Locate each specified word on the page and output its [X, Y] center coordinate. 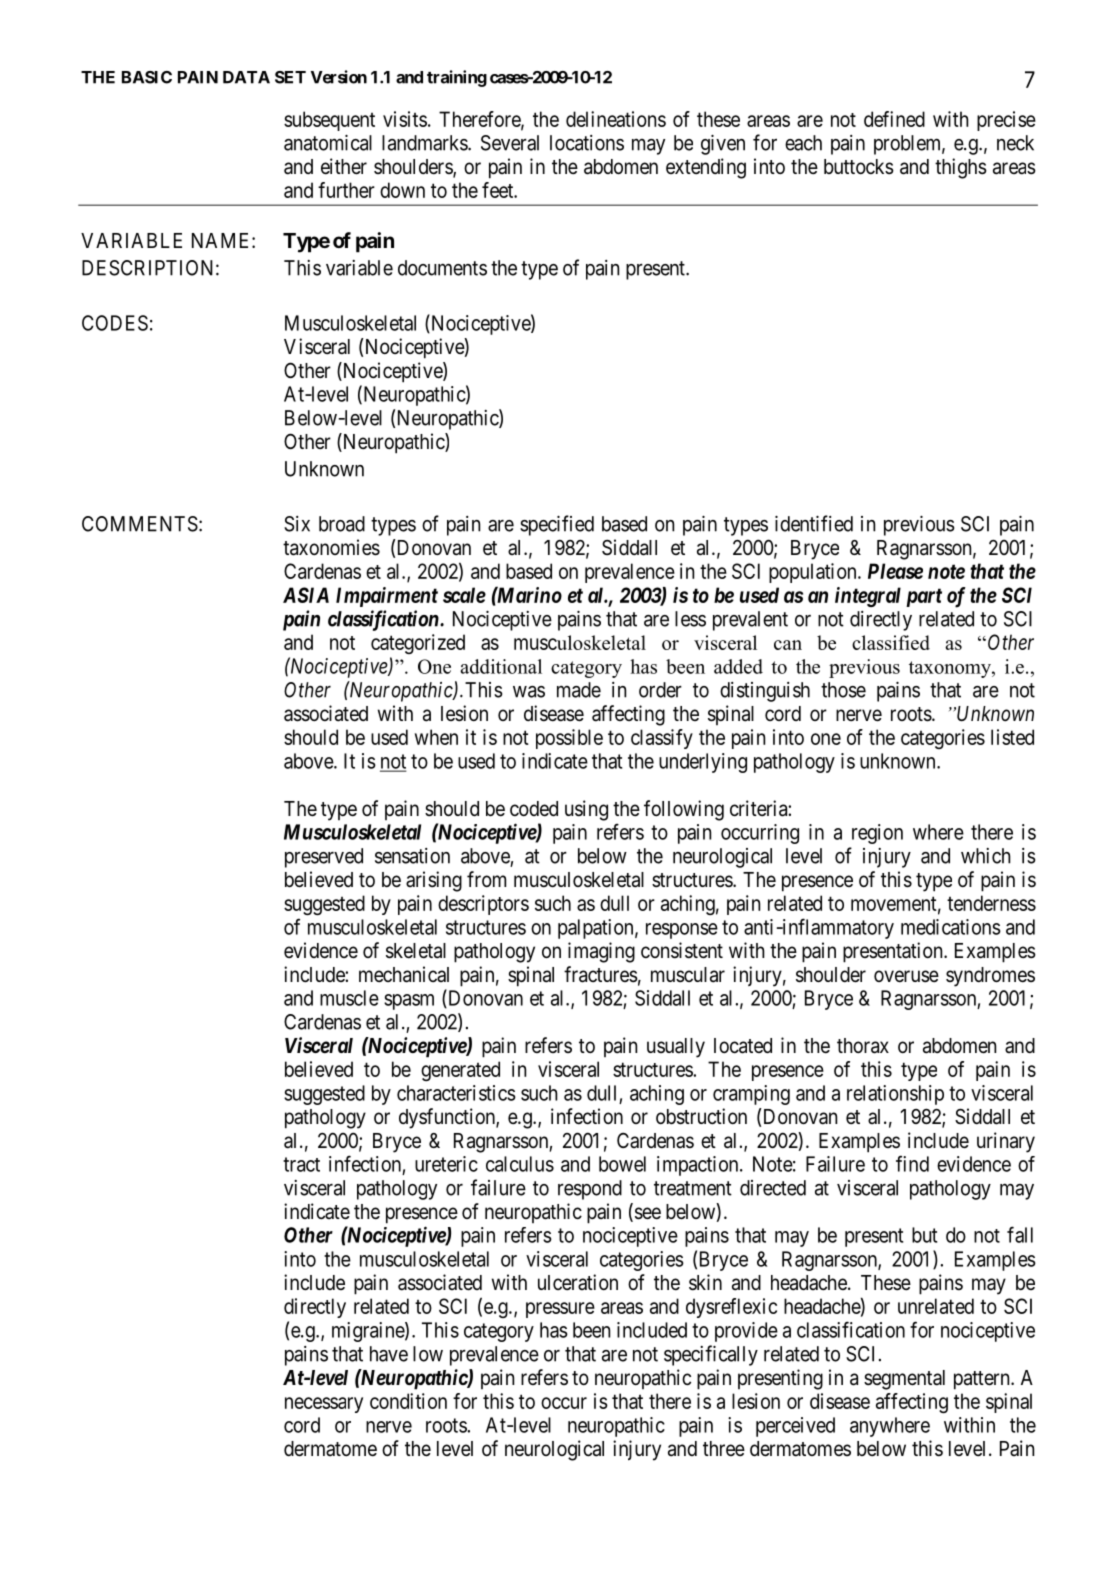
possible [569, 739]
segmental [904, 1380]
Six [297, 524]
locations [587, 143]
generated [460, 1071]
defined [894, 119]
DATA [246, 77]
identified [814, 523]
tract [301, 1164]
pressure [560, 1310]
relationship [895, 1095]
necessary [324, 1405]
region [877, 834]
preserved [324, 858]
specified [557, 525]
